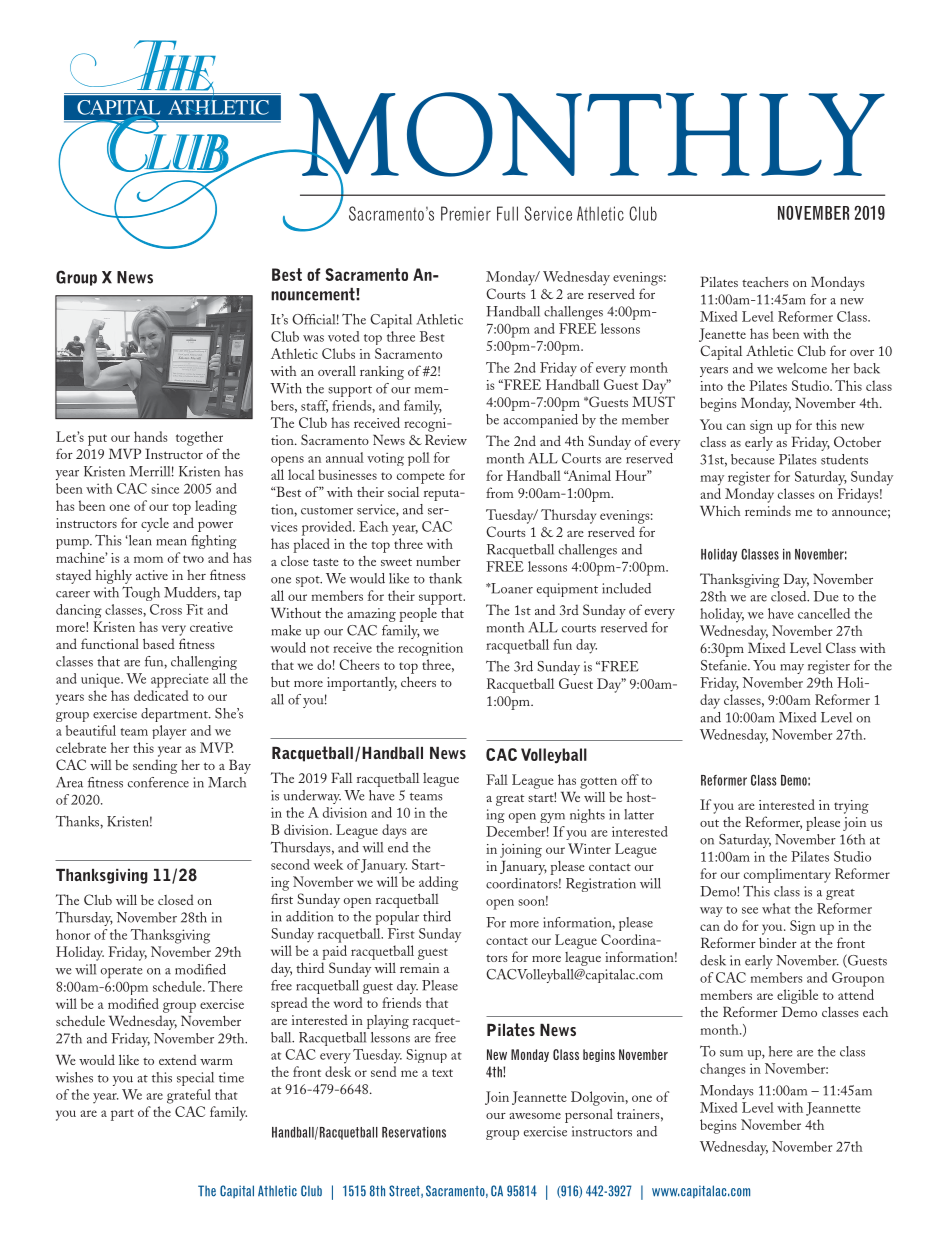  Describe the element at coordinates (150, 436) in the image. I see `hands` at that location.
